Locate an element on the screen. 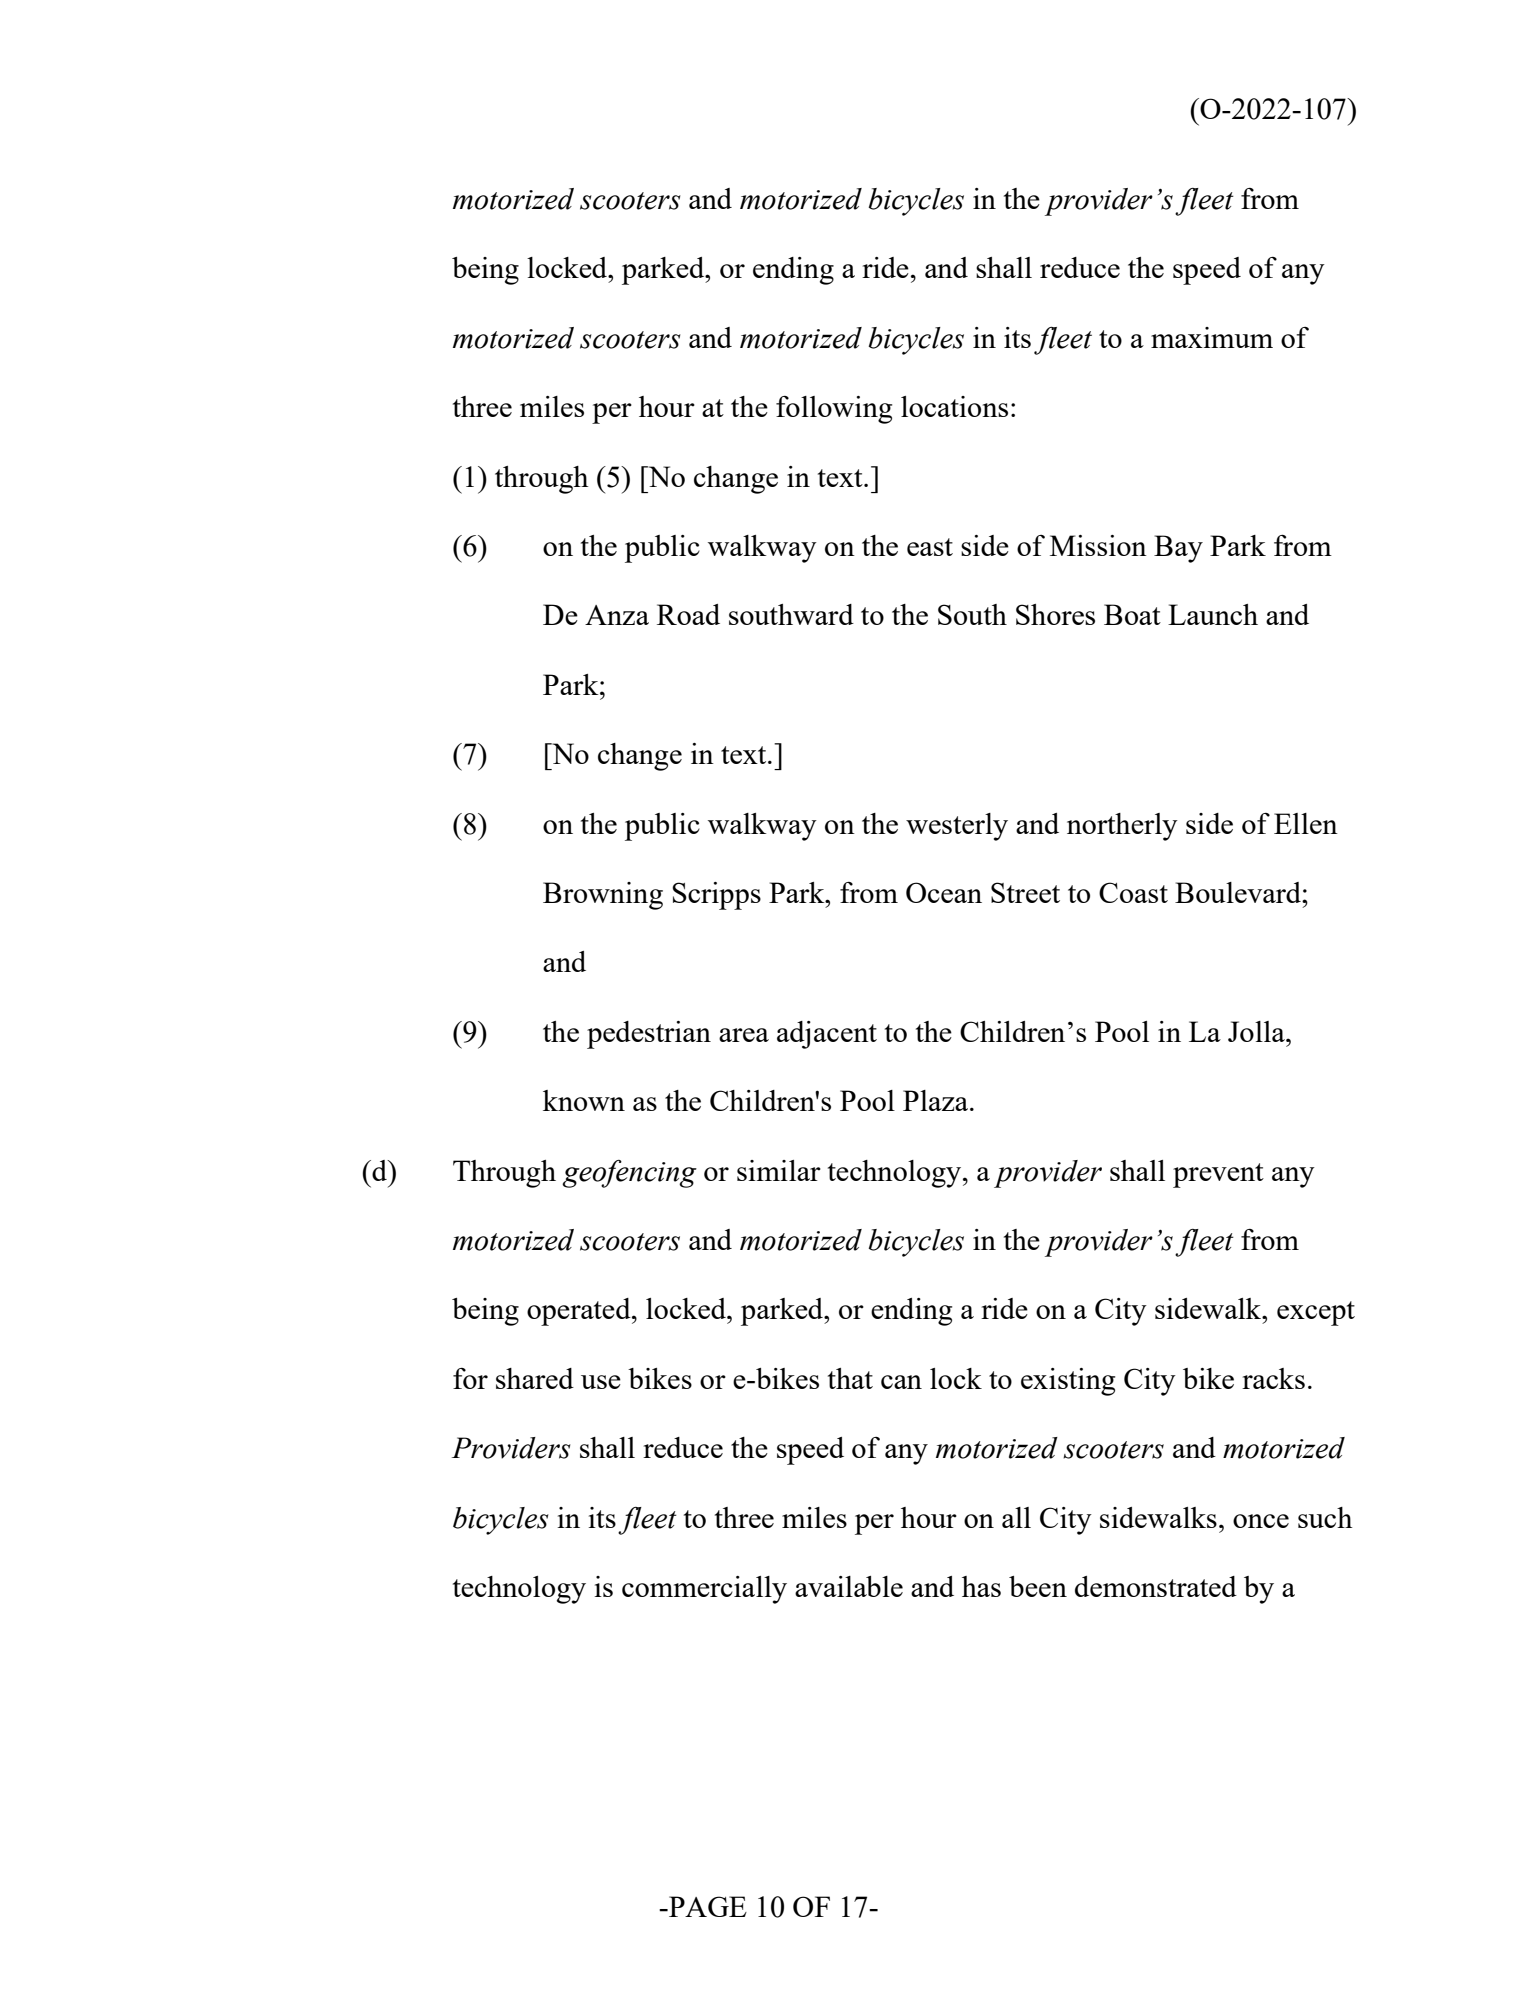 This screenshot has height=1991, width=1538. Ocean is located at coordinates (944, 892).
